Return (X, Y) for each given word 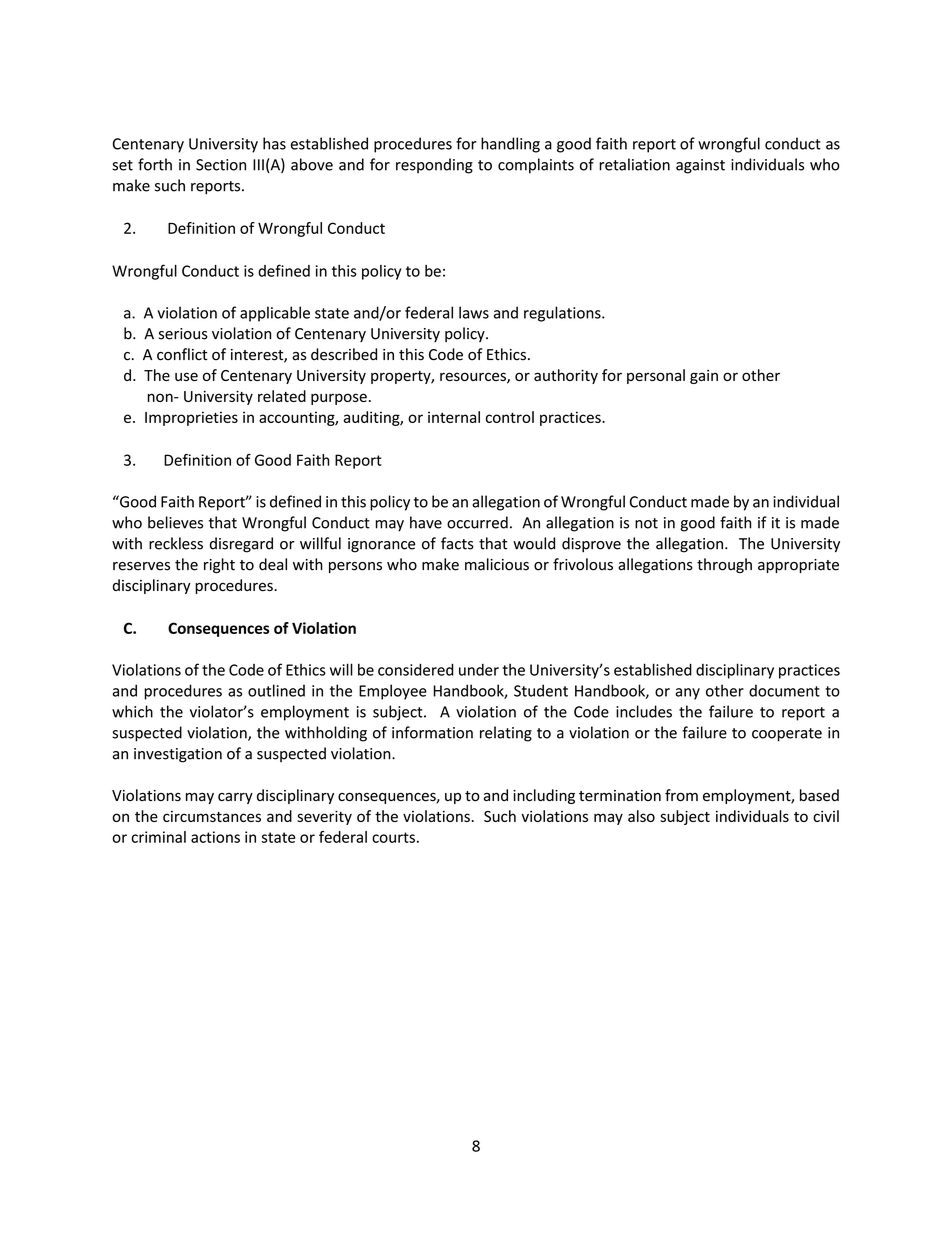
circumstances (212, 816)
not (646, 523)
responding (434, 166)
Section (221, 165)
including (544, 796)
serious (183, 334)
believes (175, 522)
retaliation (634, 164)
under (479, 670)
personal (656, 376)
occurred (477, 522)
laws (474, 312)
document (784, 690)
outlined (276, 690)
